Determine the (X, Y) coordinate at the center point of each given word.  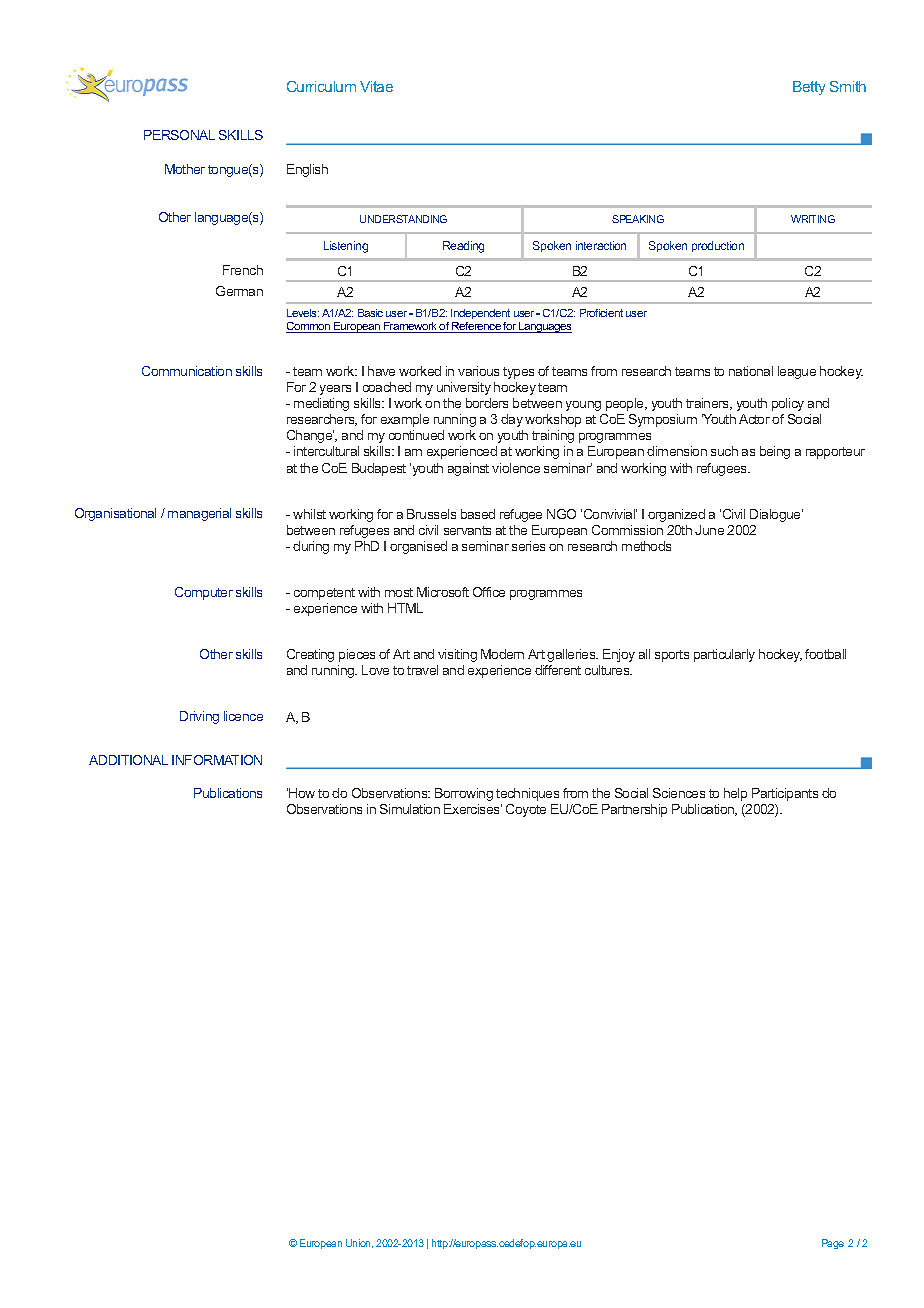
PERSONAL (179, 135)
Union (359, 1243)
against (468, 469)
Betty (809, 88)
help (735, 794)
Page (833, 1244)
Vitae (376, 86)
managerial (199, 514)
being (775, 452)
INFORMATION (217, 760)
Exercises (473, 809)
